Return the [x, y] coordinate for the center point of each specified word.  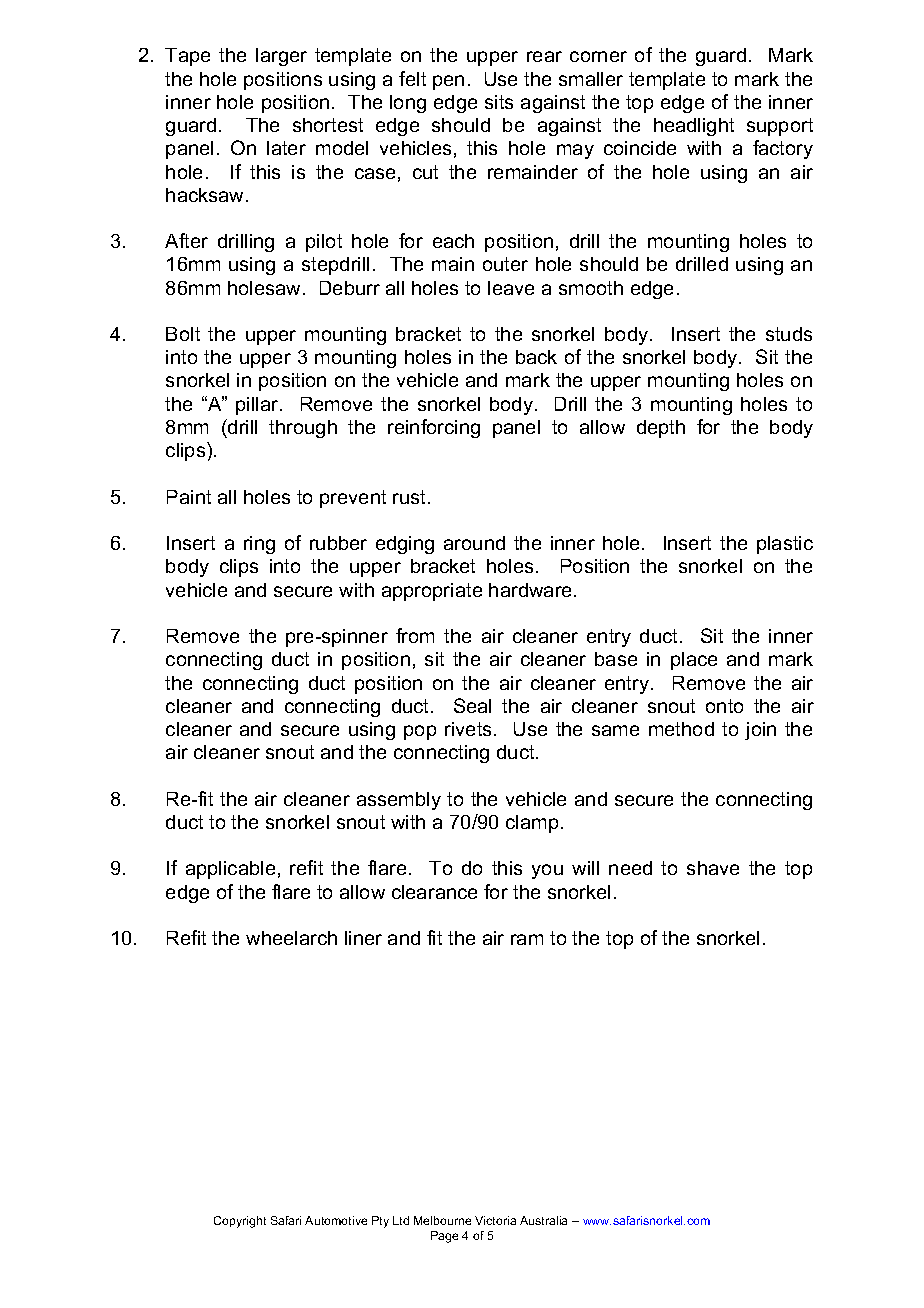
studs [789, 334]
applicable [230, 870]
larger [281, 57]
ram [527, 939]
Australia [543, 1220]
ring [259, 545]
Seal [472, 705]
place [694, 661]
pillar [258, 406]
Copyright [240, 1222]
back [536, 357]
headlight [694, 127]
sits [499, 102]
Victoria [495, 1220]
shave [713, 868]
